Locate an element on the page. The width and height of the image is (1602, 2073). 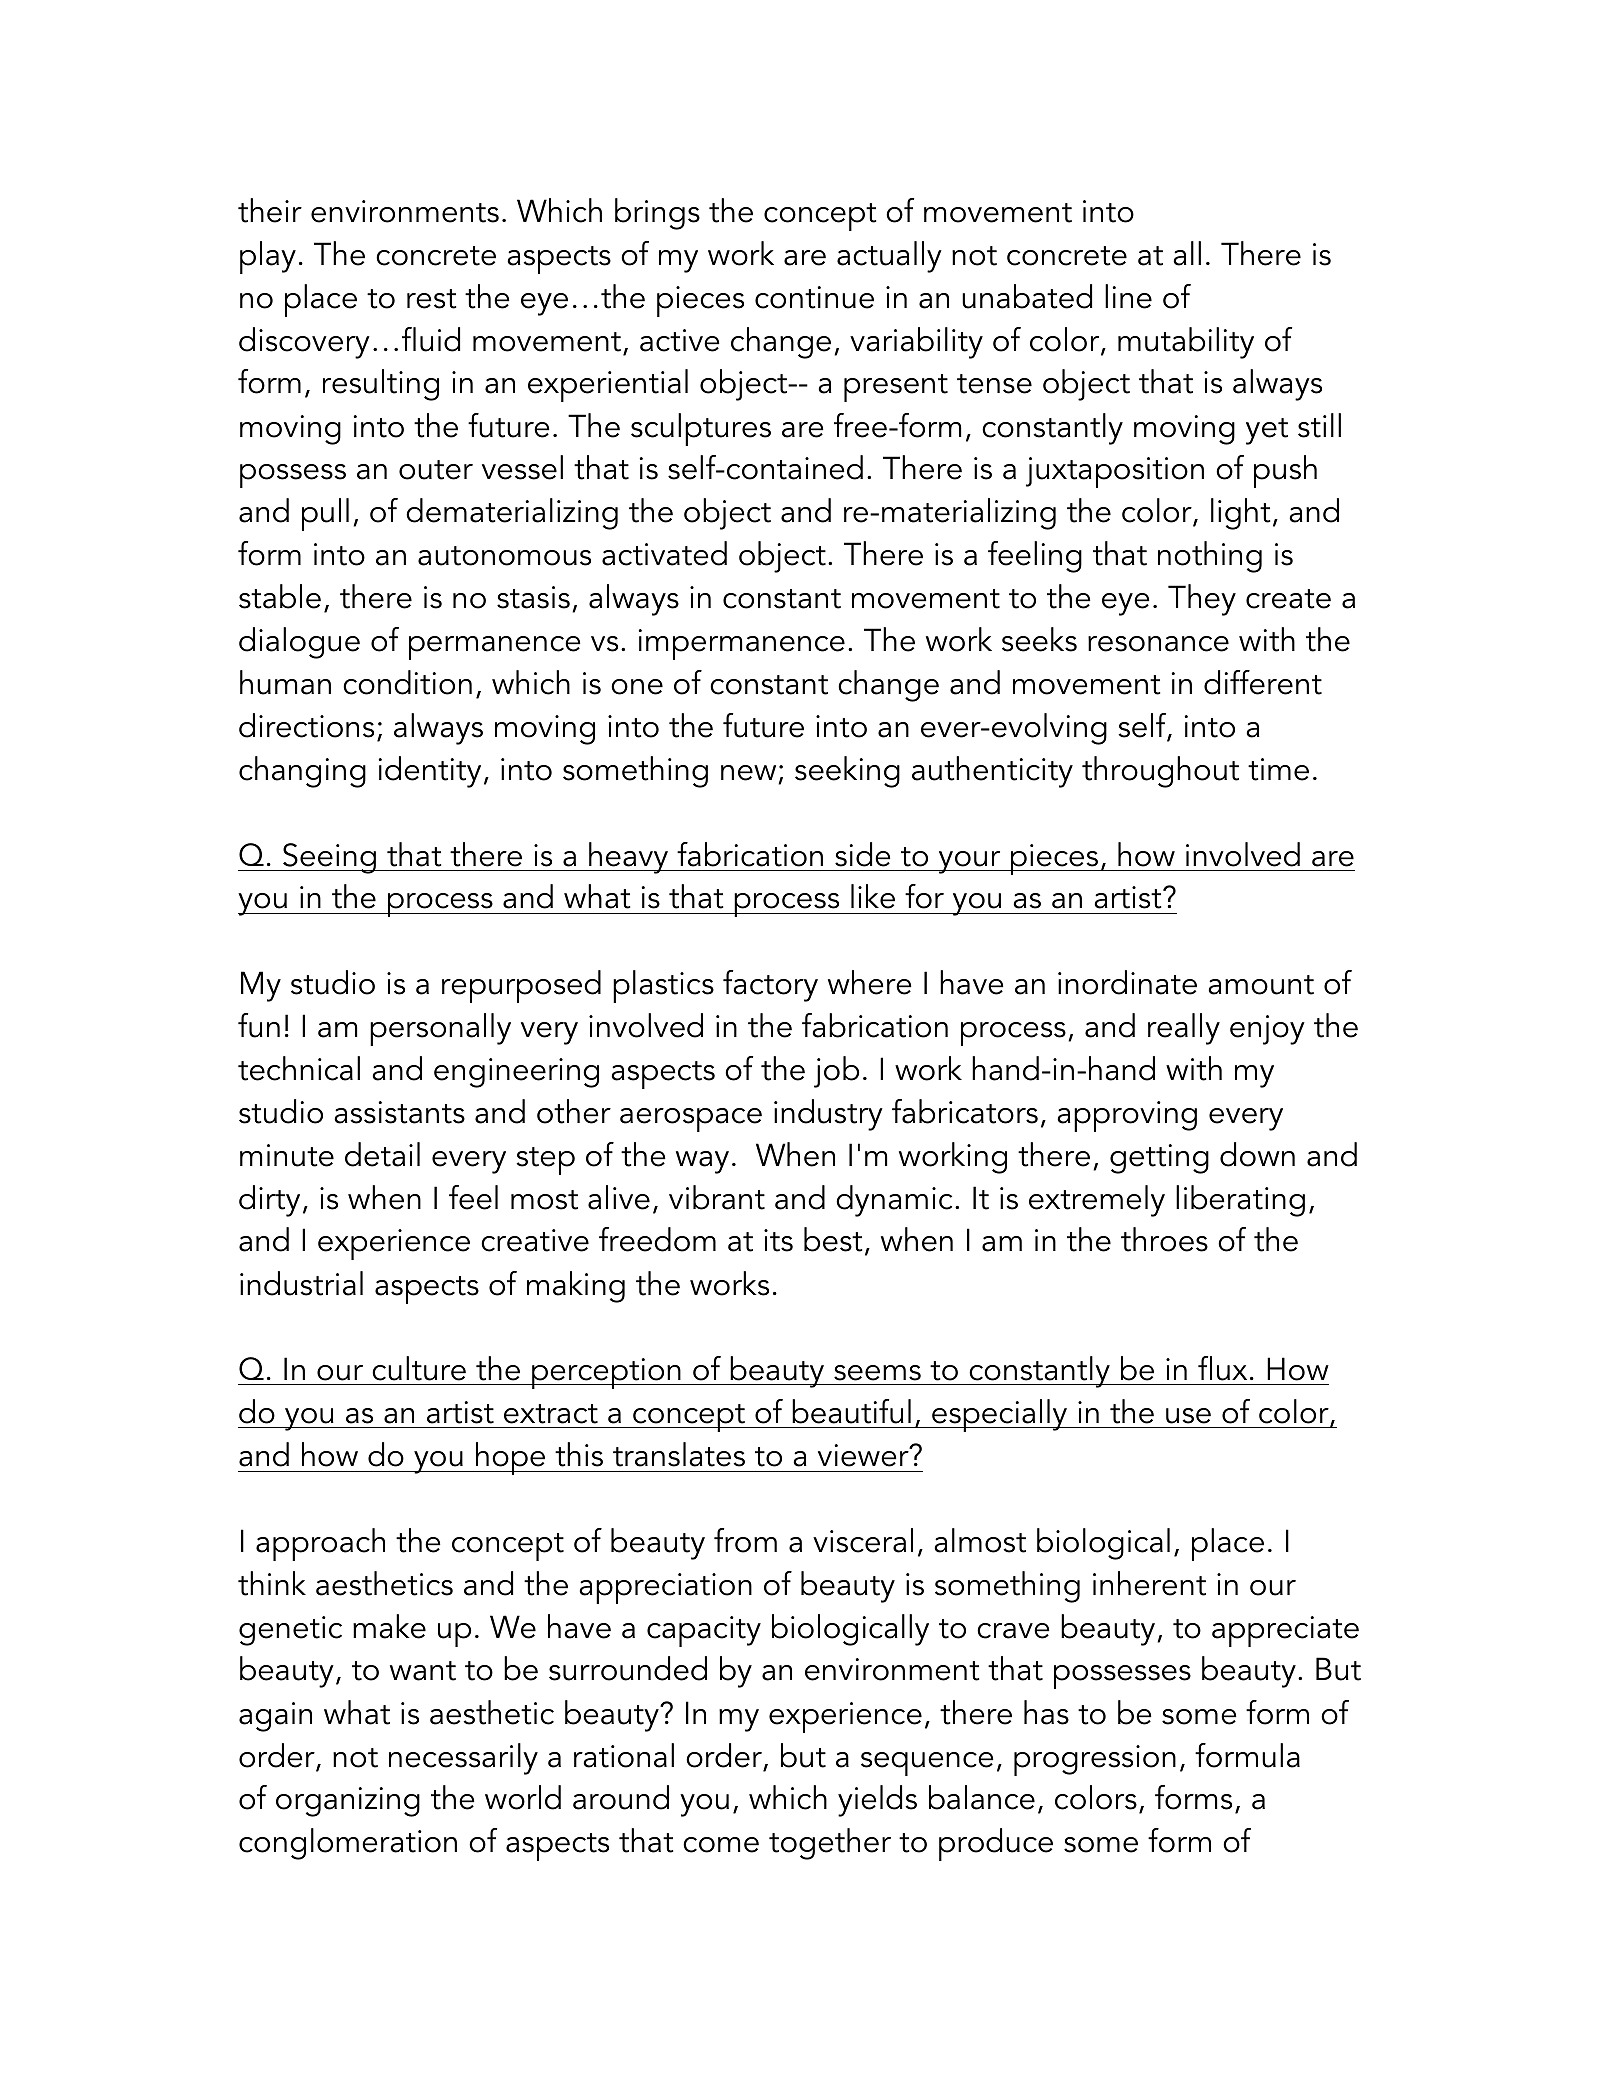
continue is located at coordinates (814, 297).
